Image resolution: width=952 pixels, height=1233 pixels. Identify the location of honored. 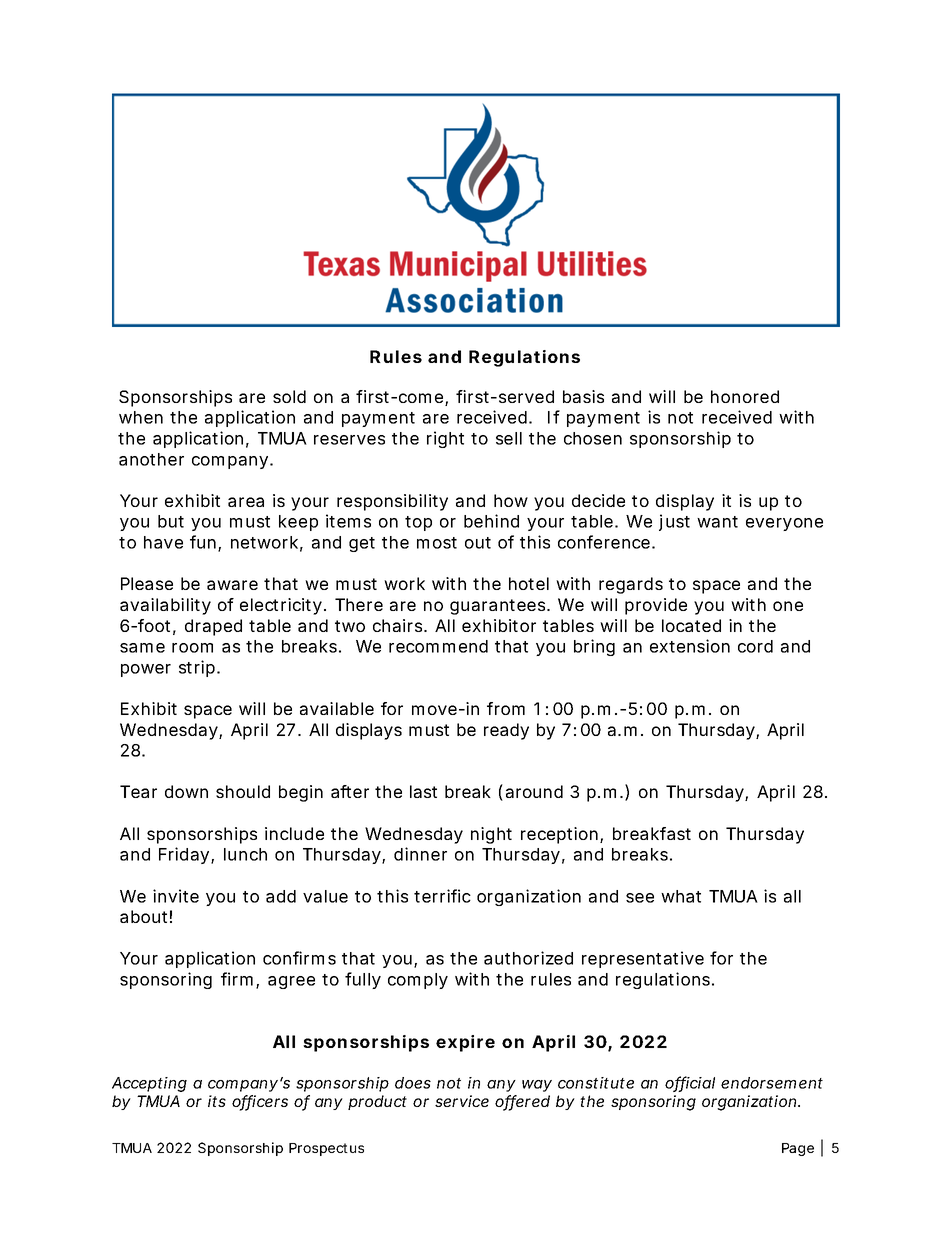
(745, 396).
